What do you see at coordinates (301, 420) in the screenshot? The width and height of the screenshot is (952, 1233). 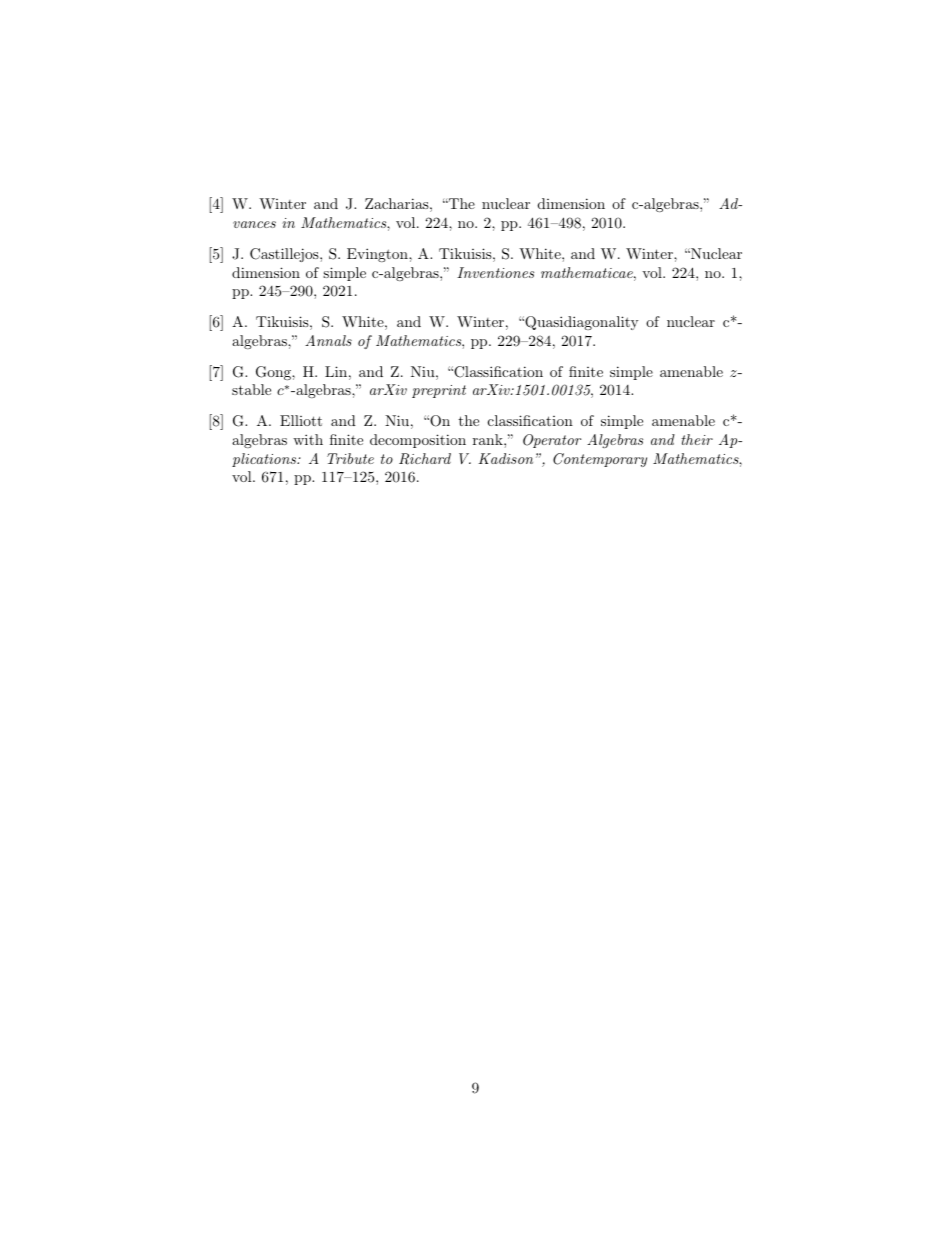 I see `Elliott` at bounding box center [301, 420].
